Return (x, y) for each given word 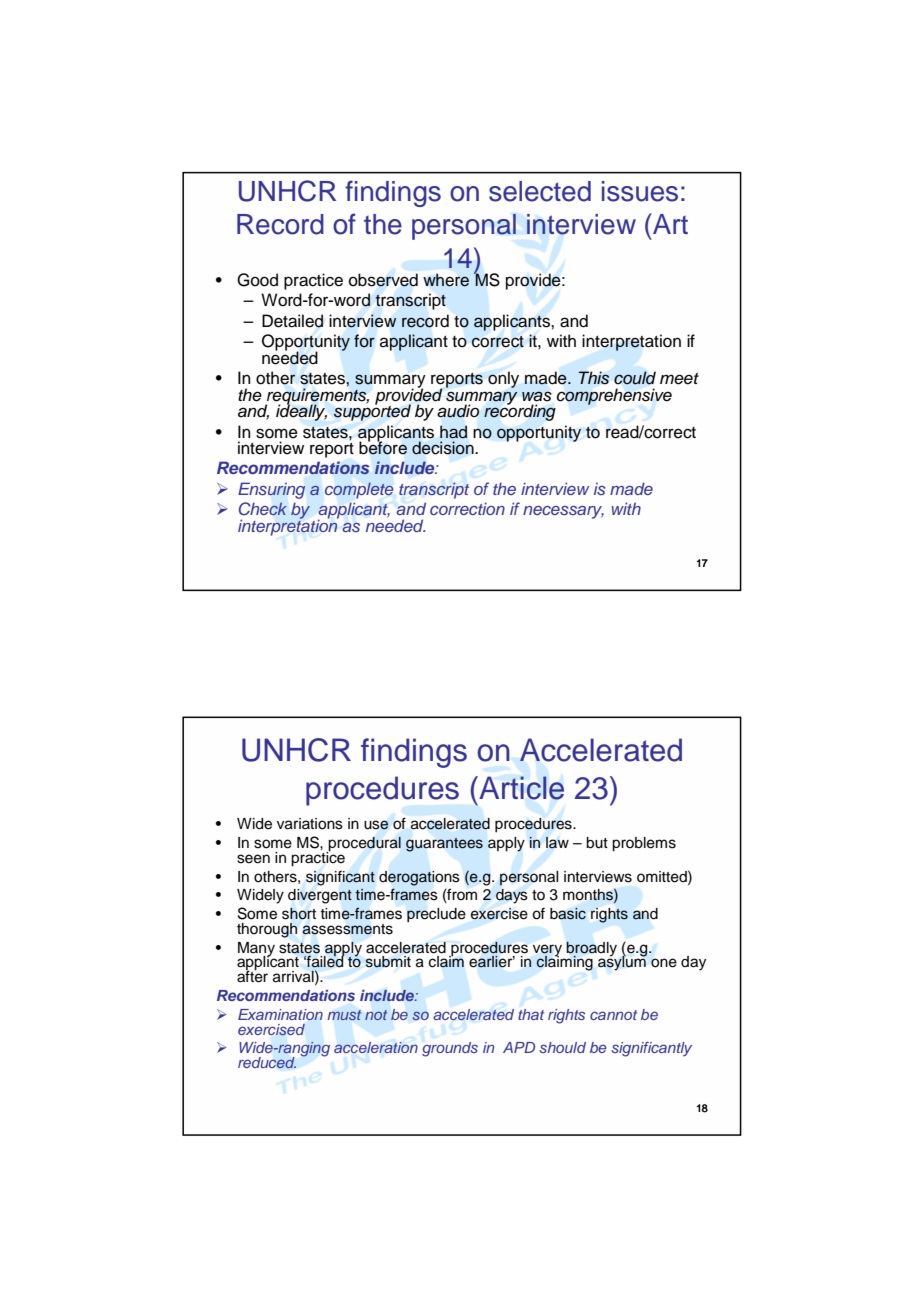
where (446, 280)
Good (257, 280)
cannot (613, 1015)
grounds (450, 1049)
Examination (280, 1014)
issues (640, 191)
